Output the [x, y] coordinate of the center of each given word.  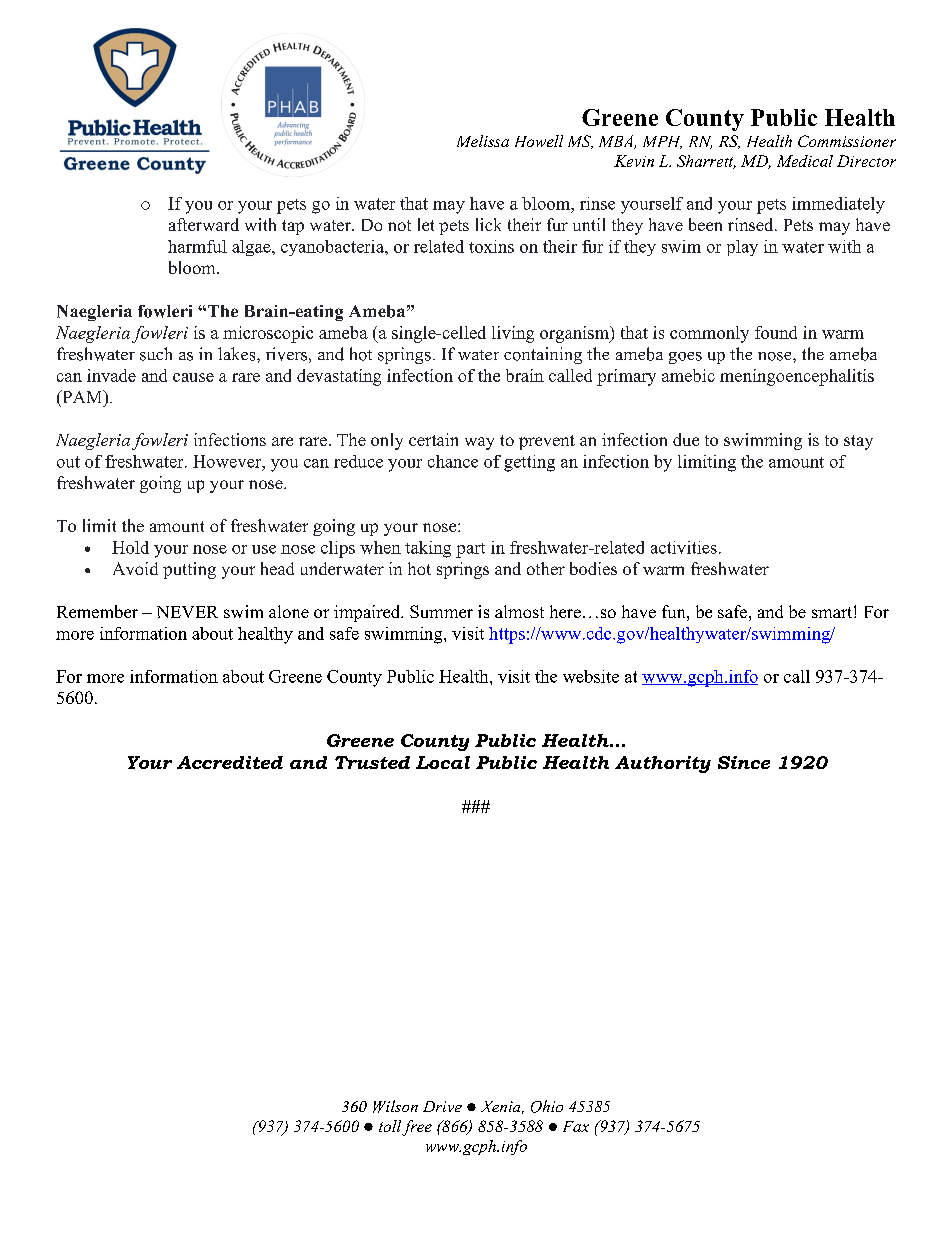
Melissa [483, 141]
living [513, 334]
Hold [130, 547]
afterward [204, 224]
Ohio [547, 1106]
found [776, 332]
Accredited [230, 762]
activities [684, 547]
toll [390, 1126]
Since [744, 762]
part [470, 550]
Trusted [372, 762]
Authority [663, 764]
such [156, 354]
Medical [805, 161]
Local [443, 762]
